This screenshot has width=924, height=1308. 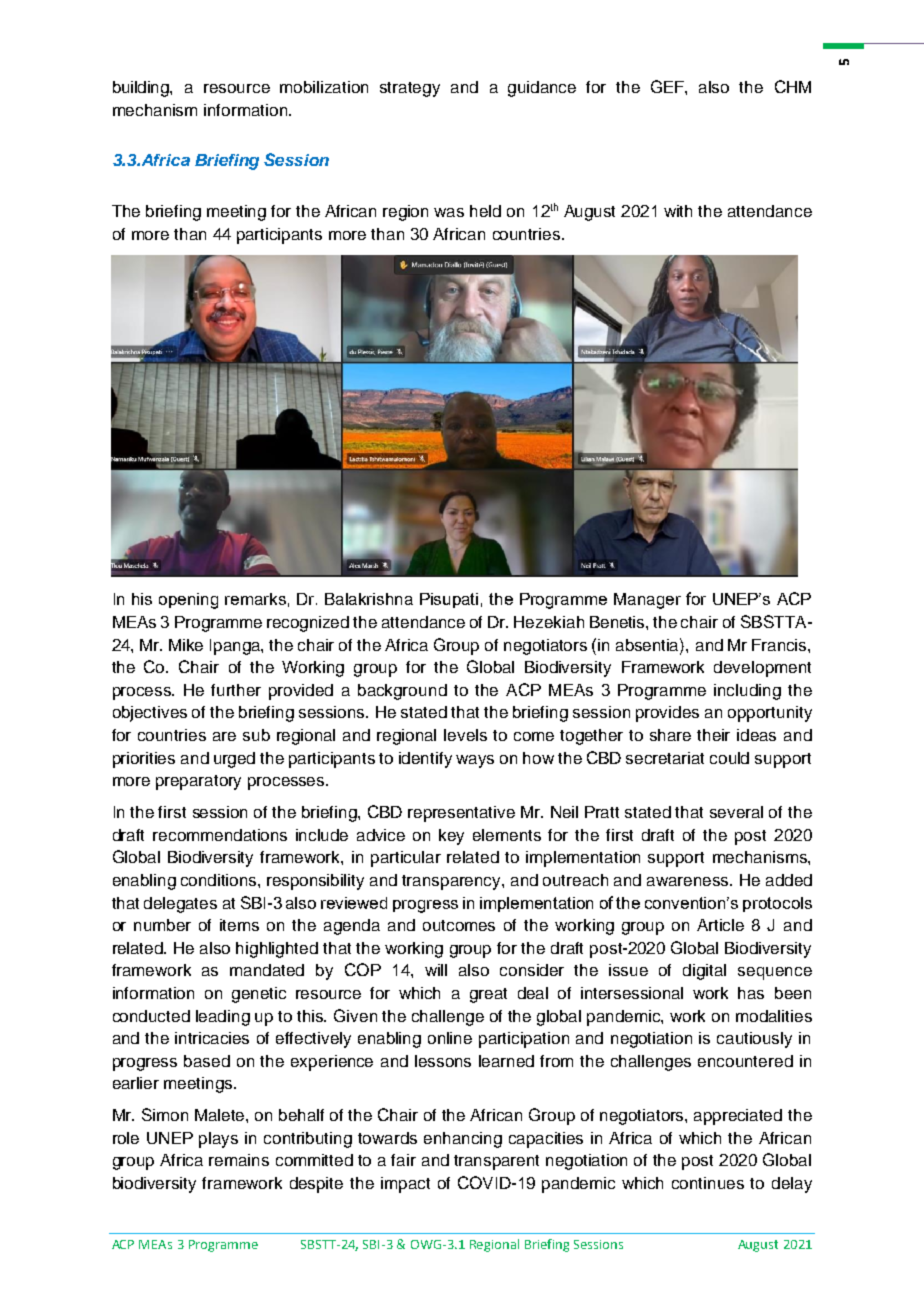 I want to click on strategy, so click(x=410, y=89).
